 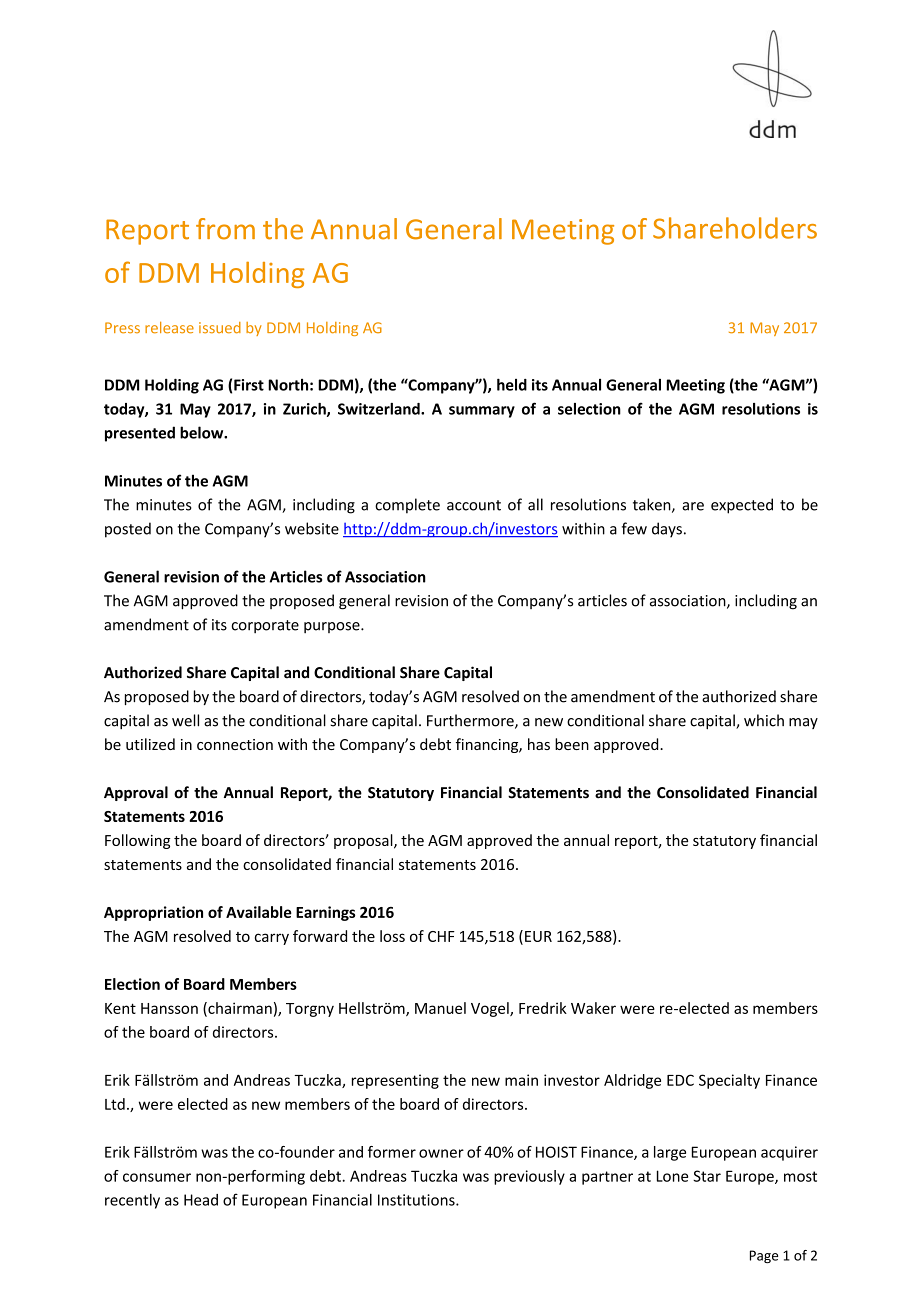 I want to click on which, so click(x=764, y=720).
